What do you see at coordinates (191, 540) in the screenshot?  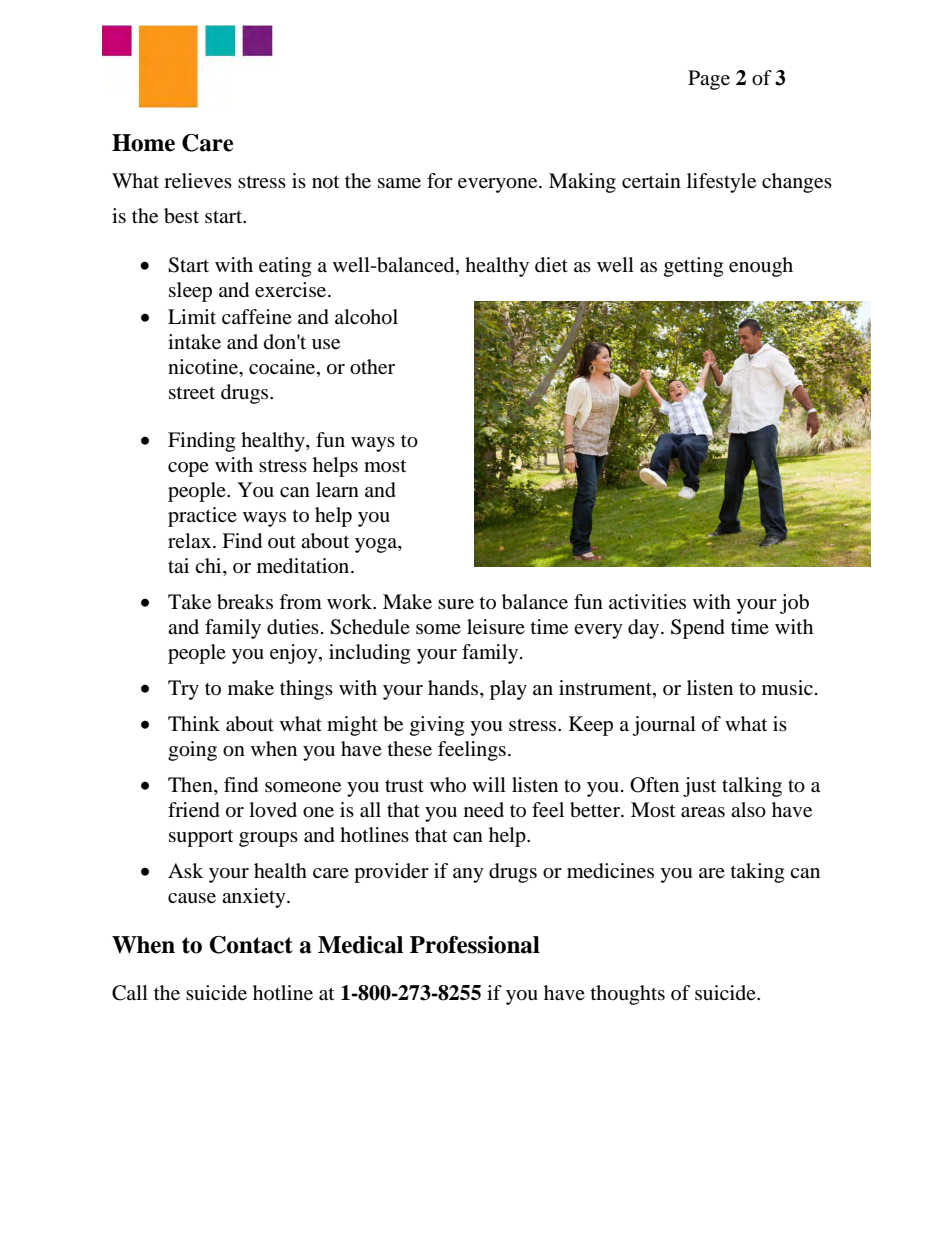 I see `relax` at bounding box center [191, 540].
